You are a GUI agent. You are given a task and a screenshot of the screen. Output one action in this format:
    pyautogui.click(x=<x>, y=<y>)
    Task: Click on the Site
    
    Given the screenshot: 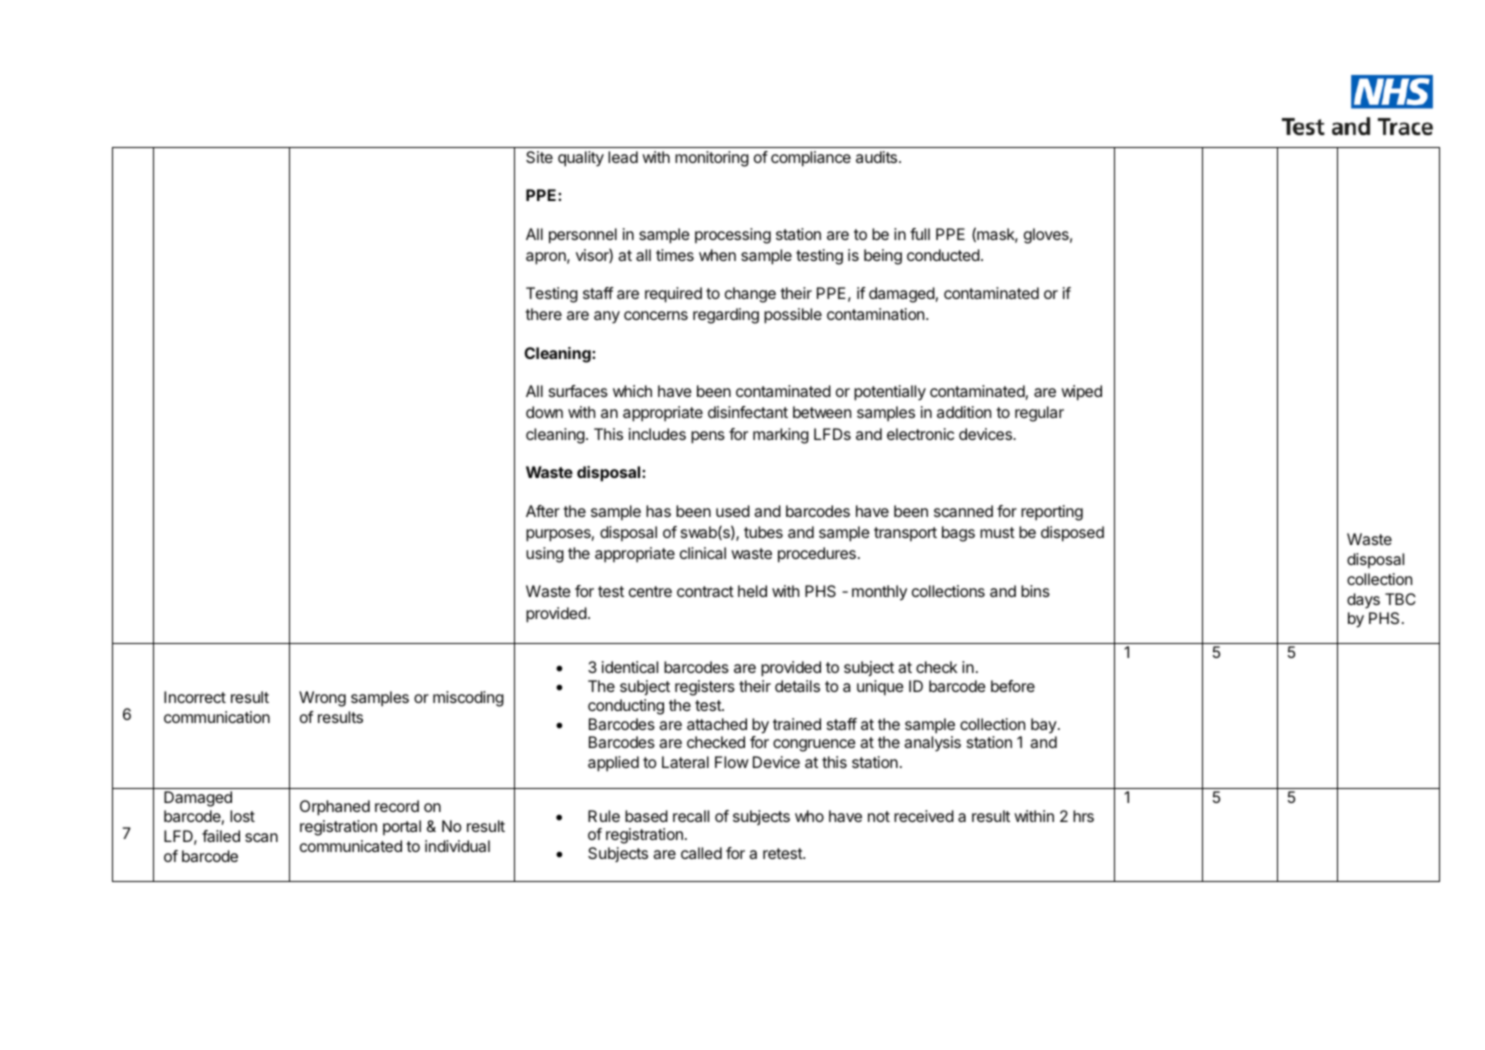 What is the action you would take?
    pyautogui.click(x=539, y=157)
